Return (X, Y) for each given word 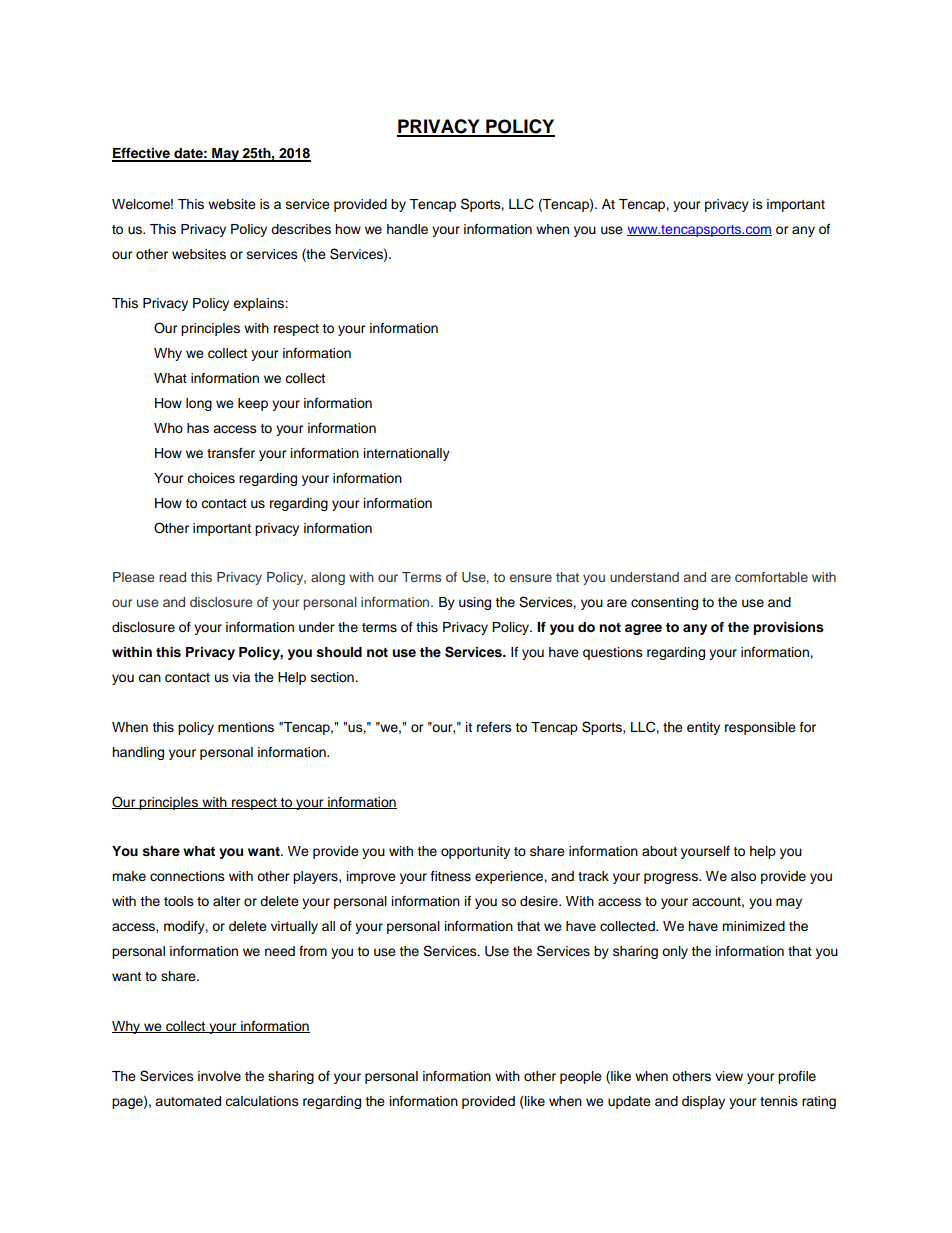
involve (219, 1076)
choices (211, 478)
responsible (760, 728)
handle (407, 229)
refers (494, 727)
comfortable (771, 577)
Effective (142, 154)
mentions (246, 727)
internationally (407, 454)
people (581, 1077)
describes (301, 229)
